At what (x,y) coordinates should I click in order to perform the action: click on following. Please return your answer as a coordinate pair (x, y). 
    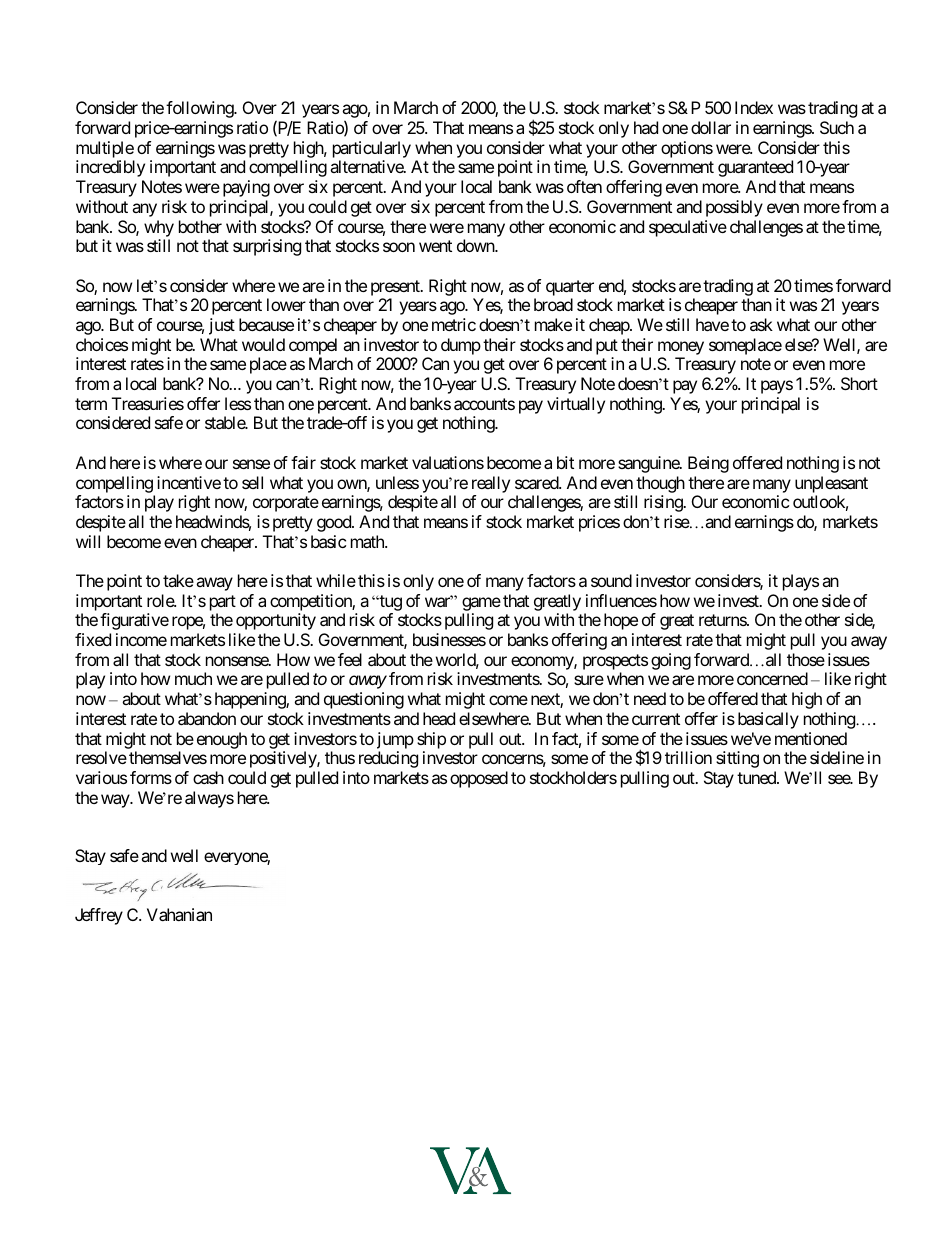
    Looking at the image, I should click on (200, 109).
